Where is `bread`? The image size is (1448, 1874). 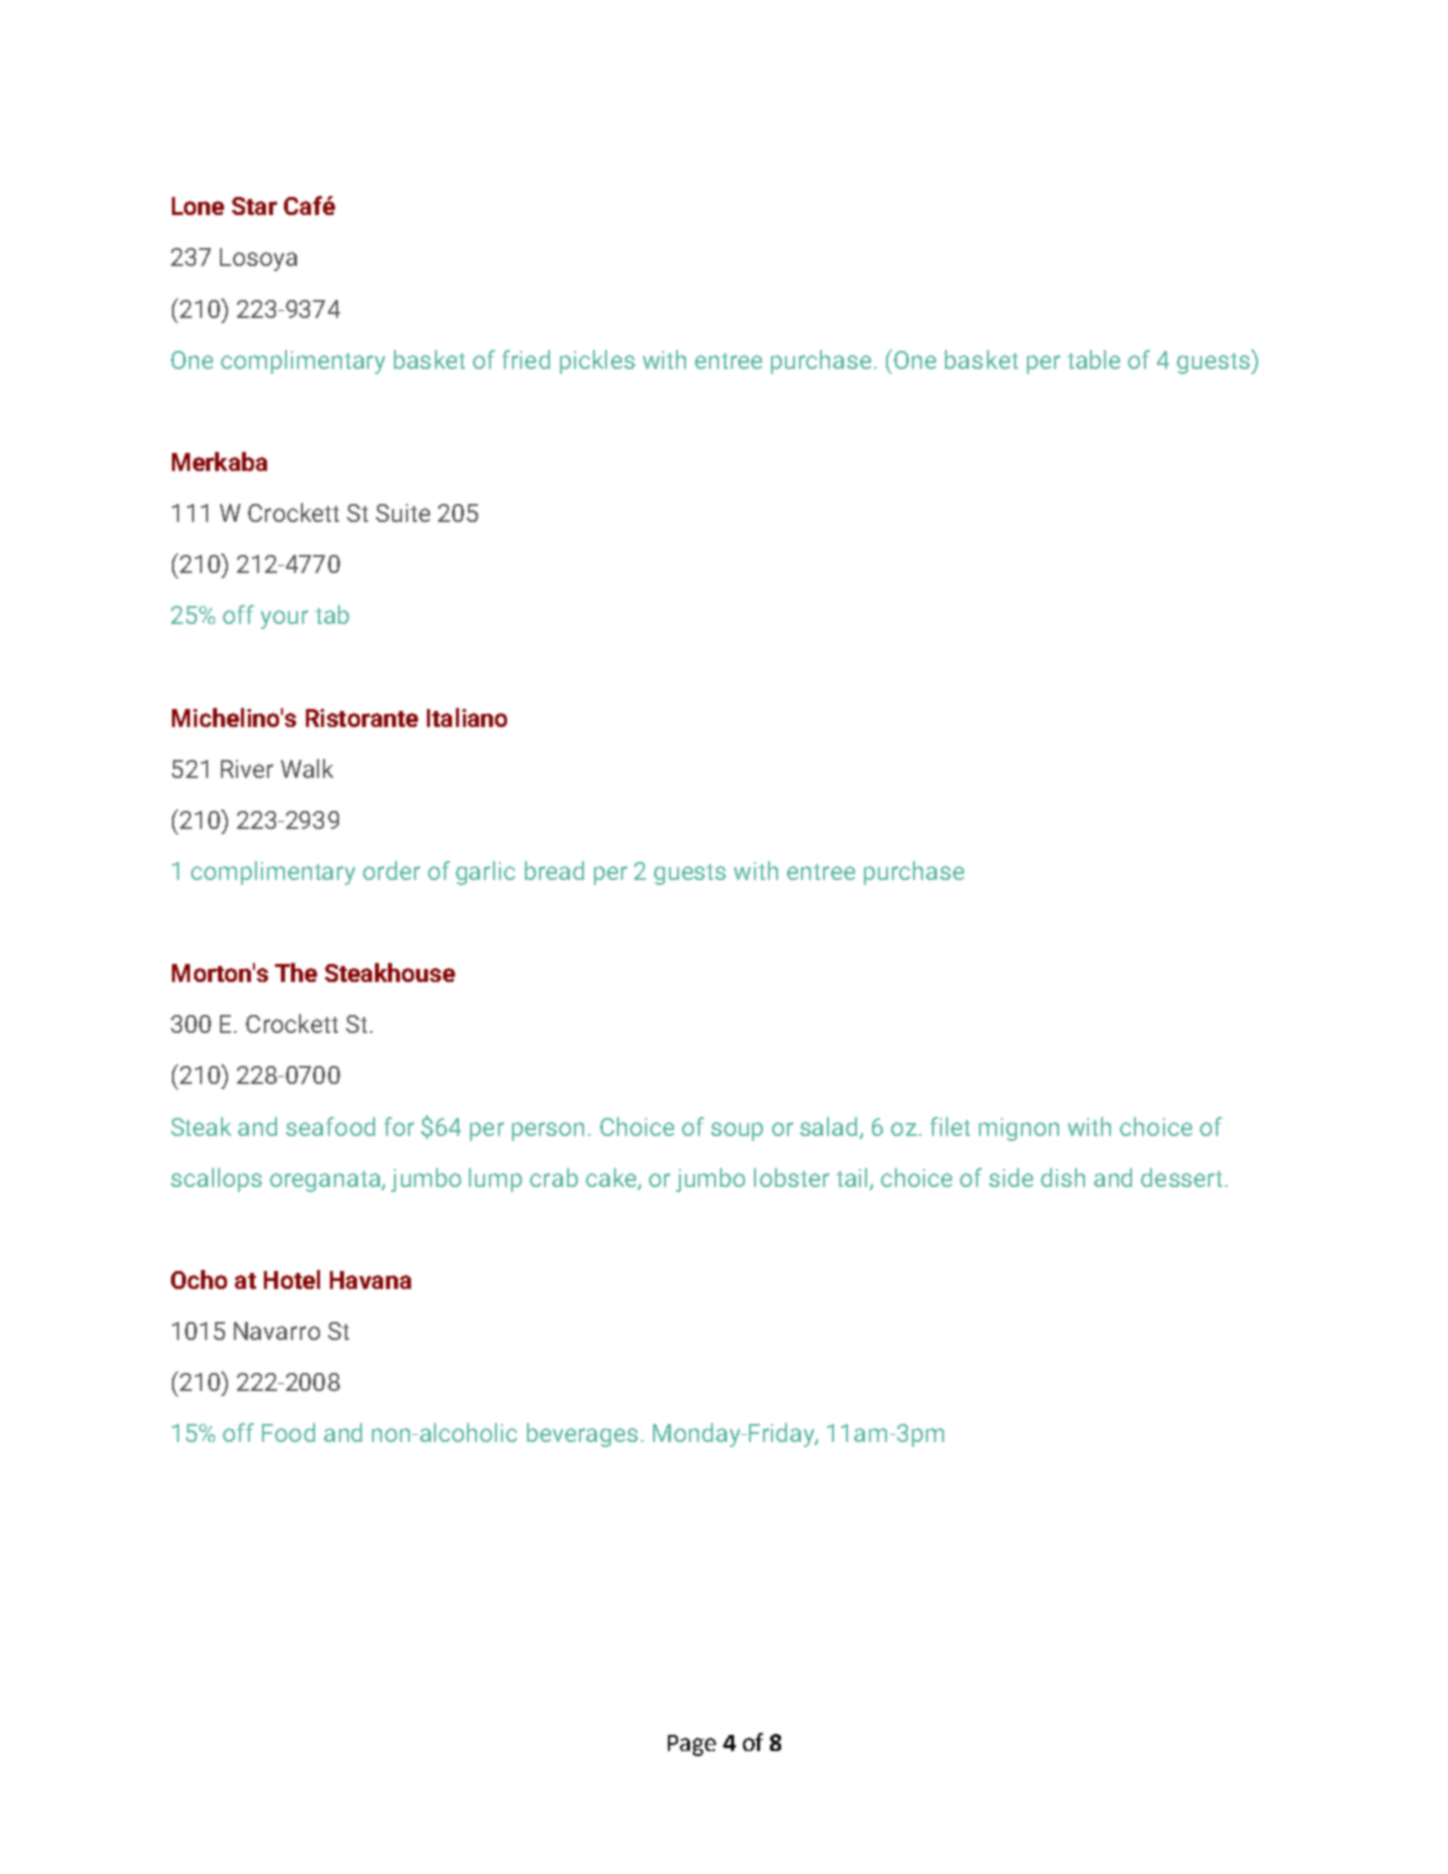 bread is located at coordinates (554, 870).
